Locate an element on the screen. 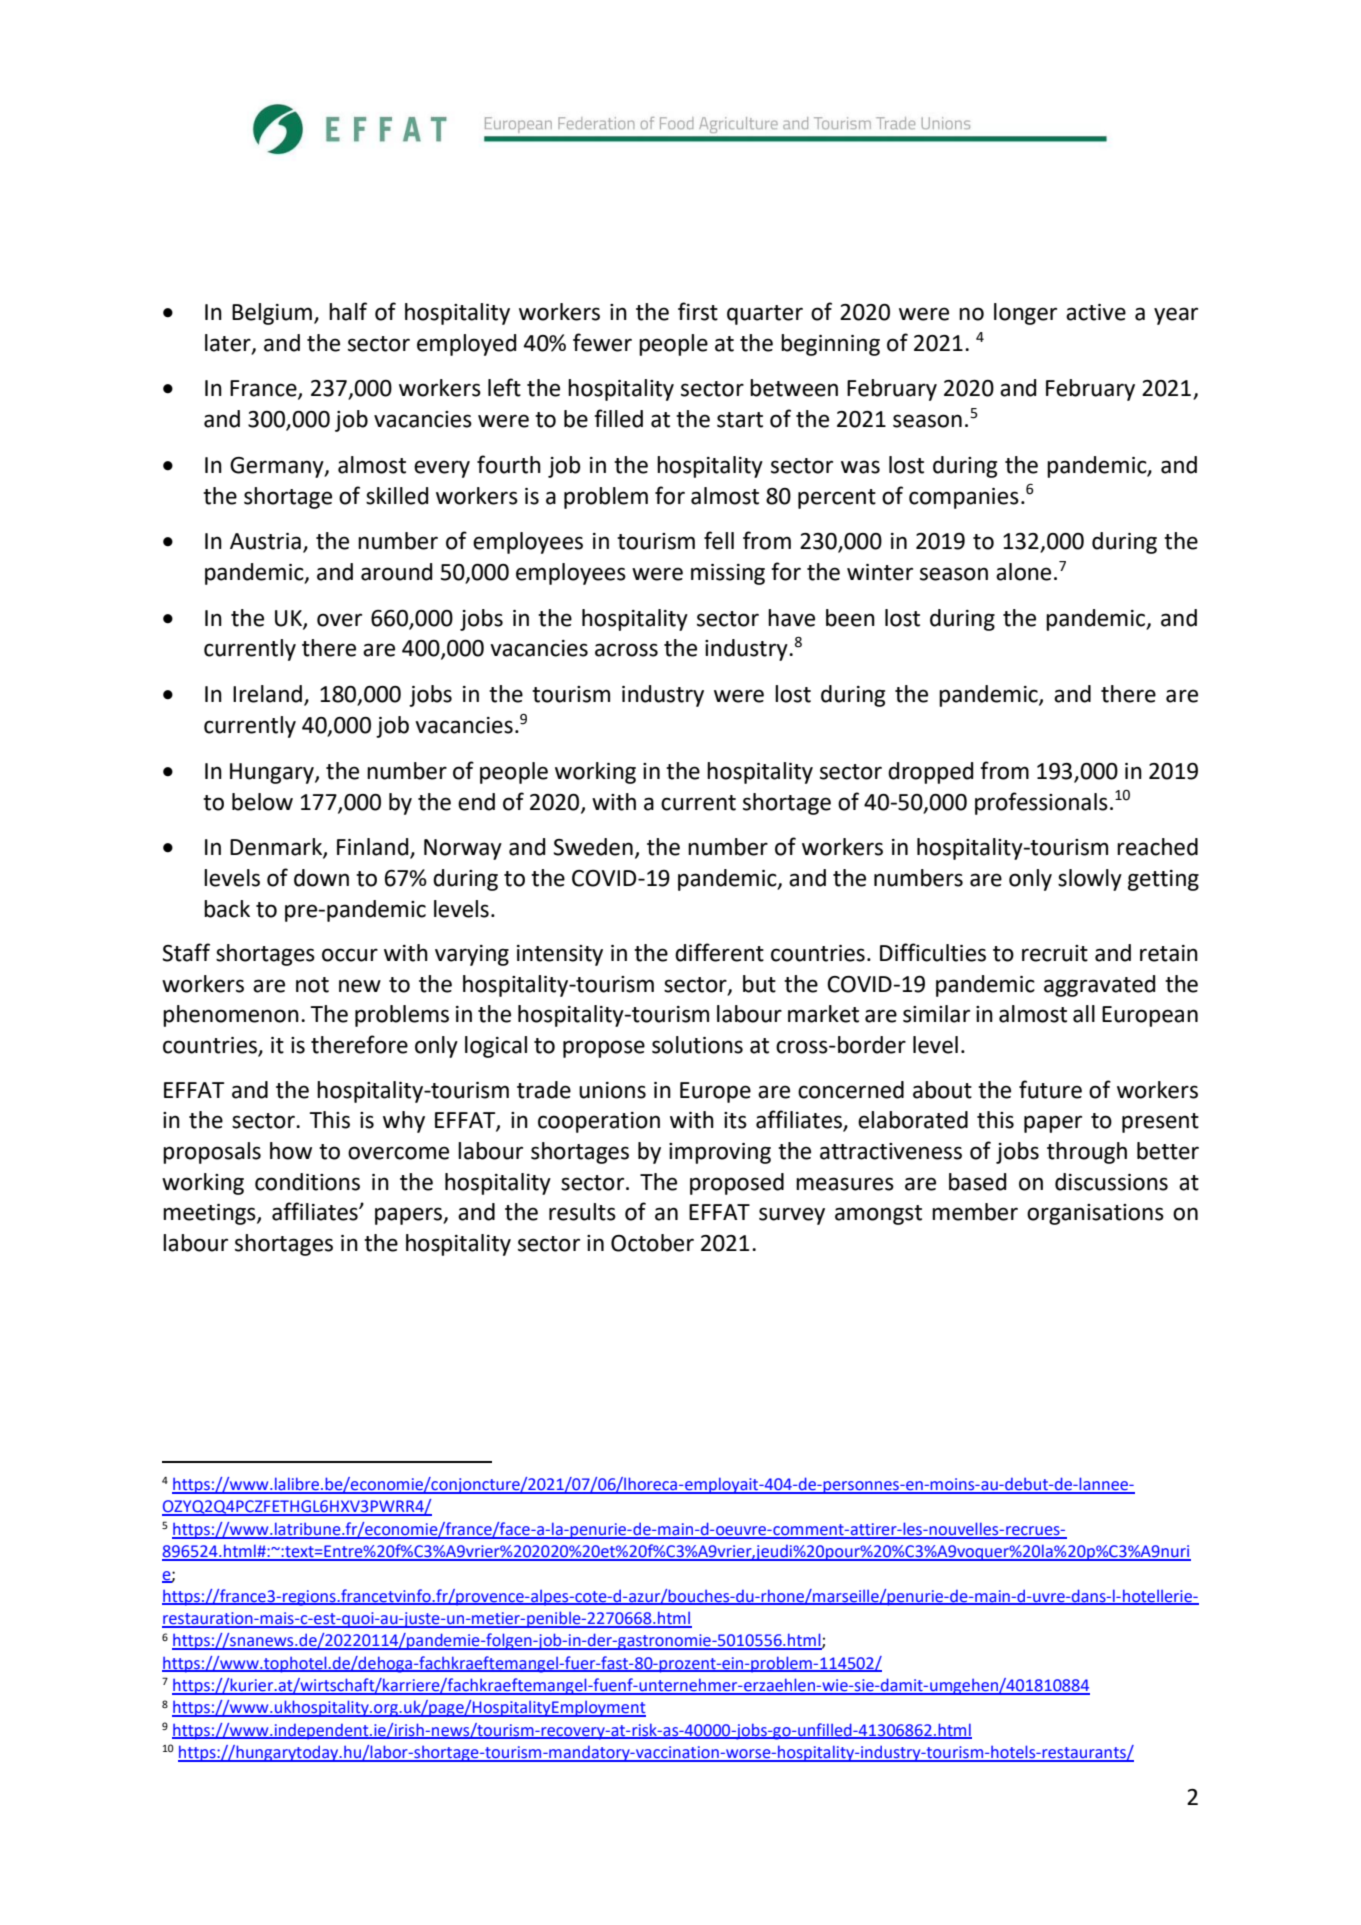 The height and width of the screenshot is (1925, 1361). have is located at coordinates (791, 618).
